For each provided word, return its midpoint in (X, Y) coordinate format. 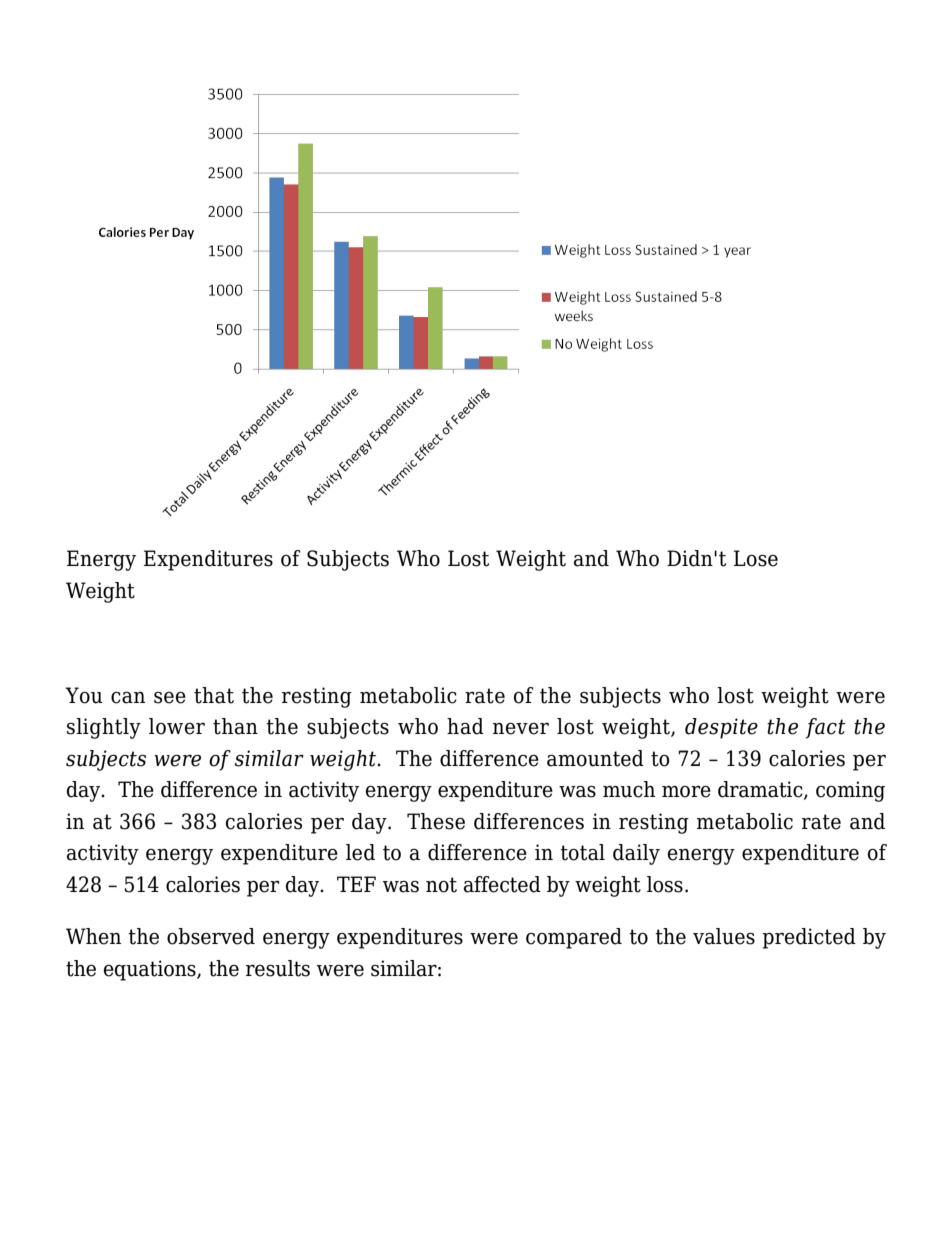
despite (721, 728)
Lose (756, 558)
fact (826, 728)
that (214, 695)
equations (151, 970)
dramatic (761, 790)
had (465, 726)
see (170, 697)
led (360, 852)
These (436, 821)
